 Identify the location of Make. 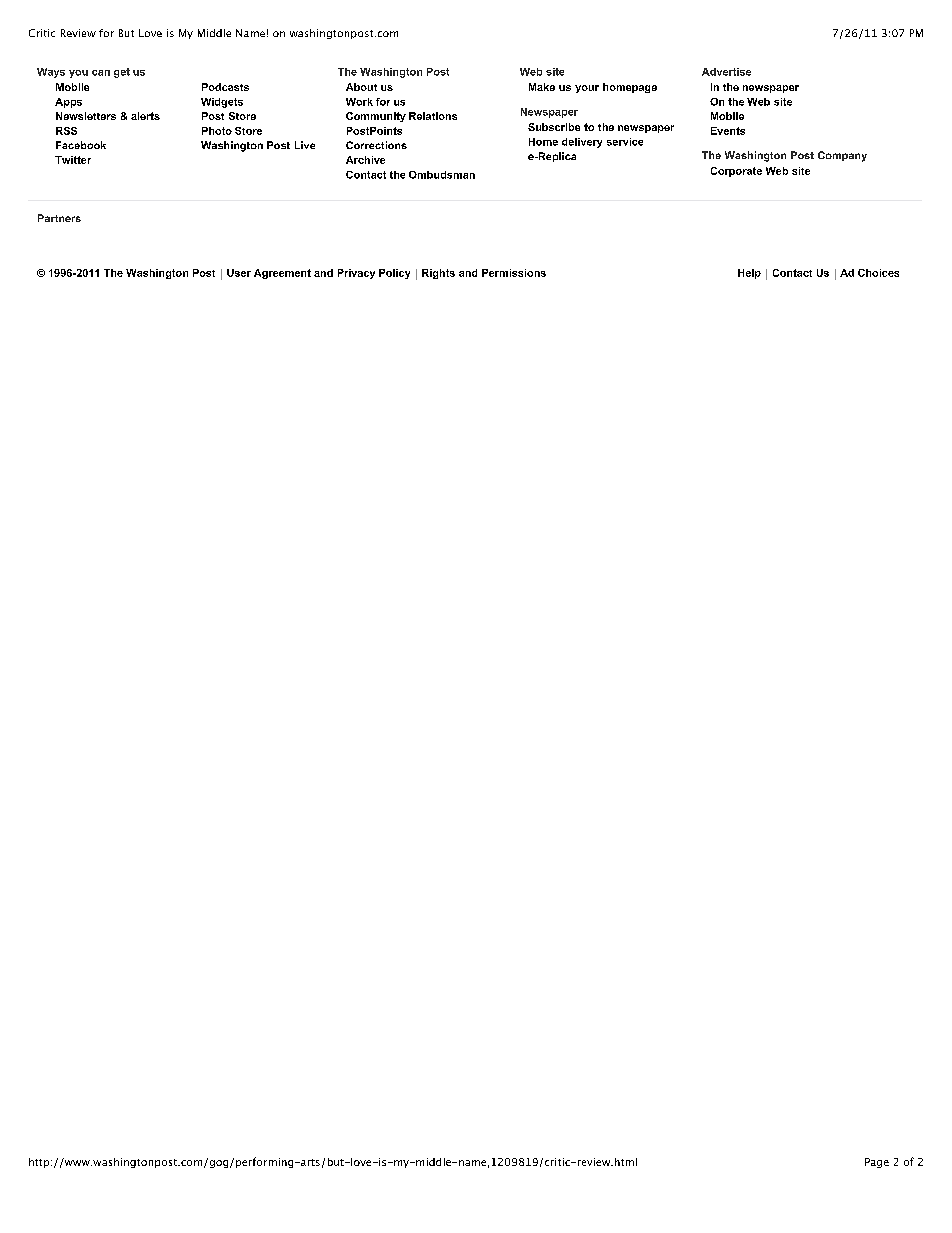
(542, 87).
